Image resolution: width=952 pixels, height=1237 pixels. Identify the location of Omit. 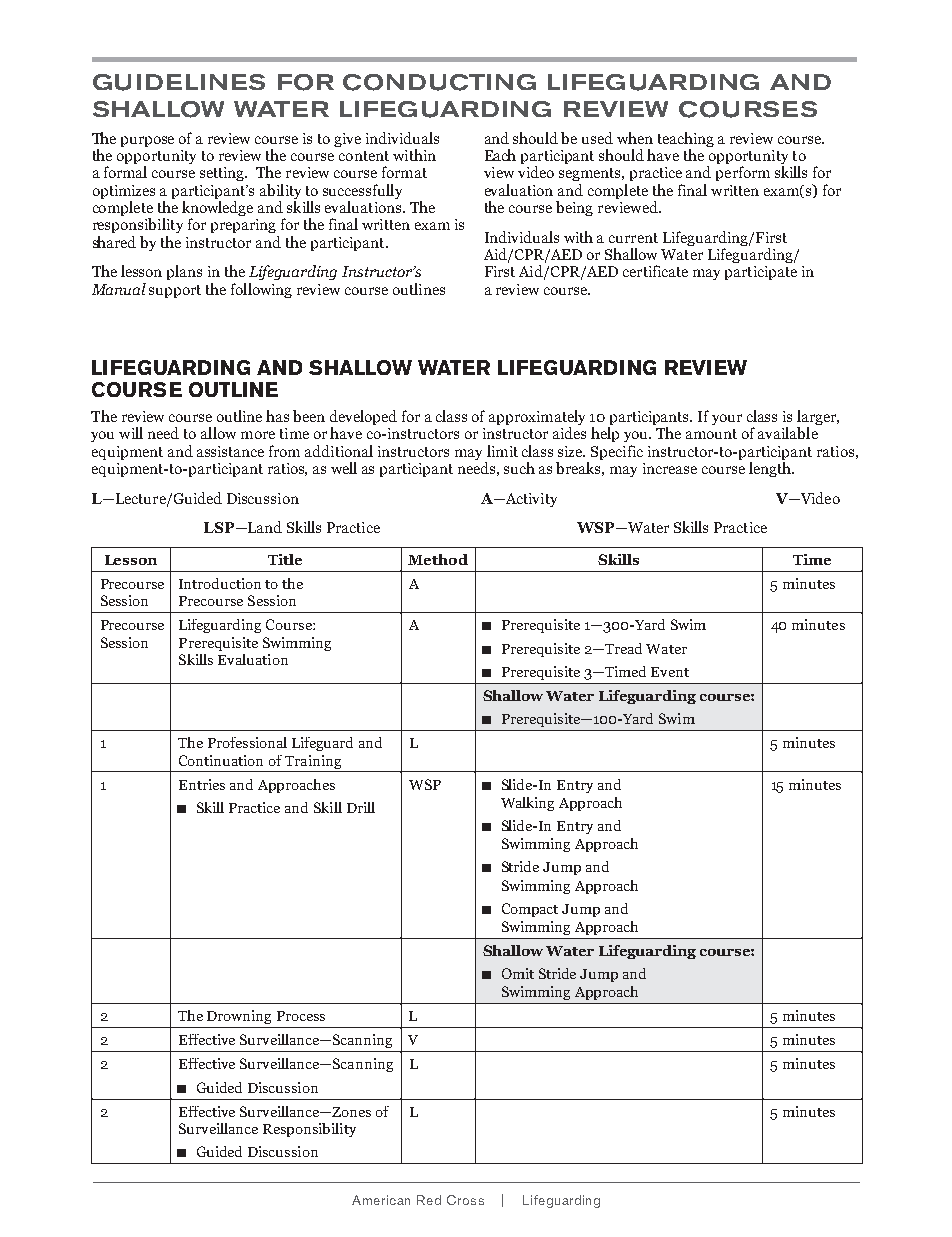
(518, 973).
